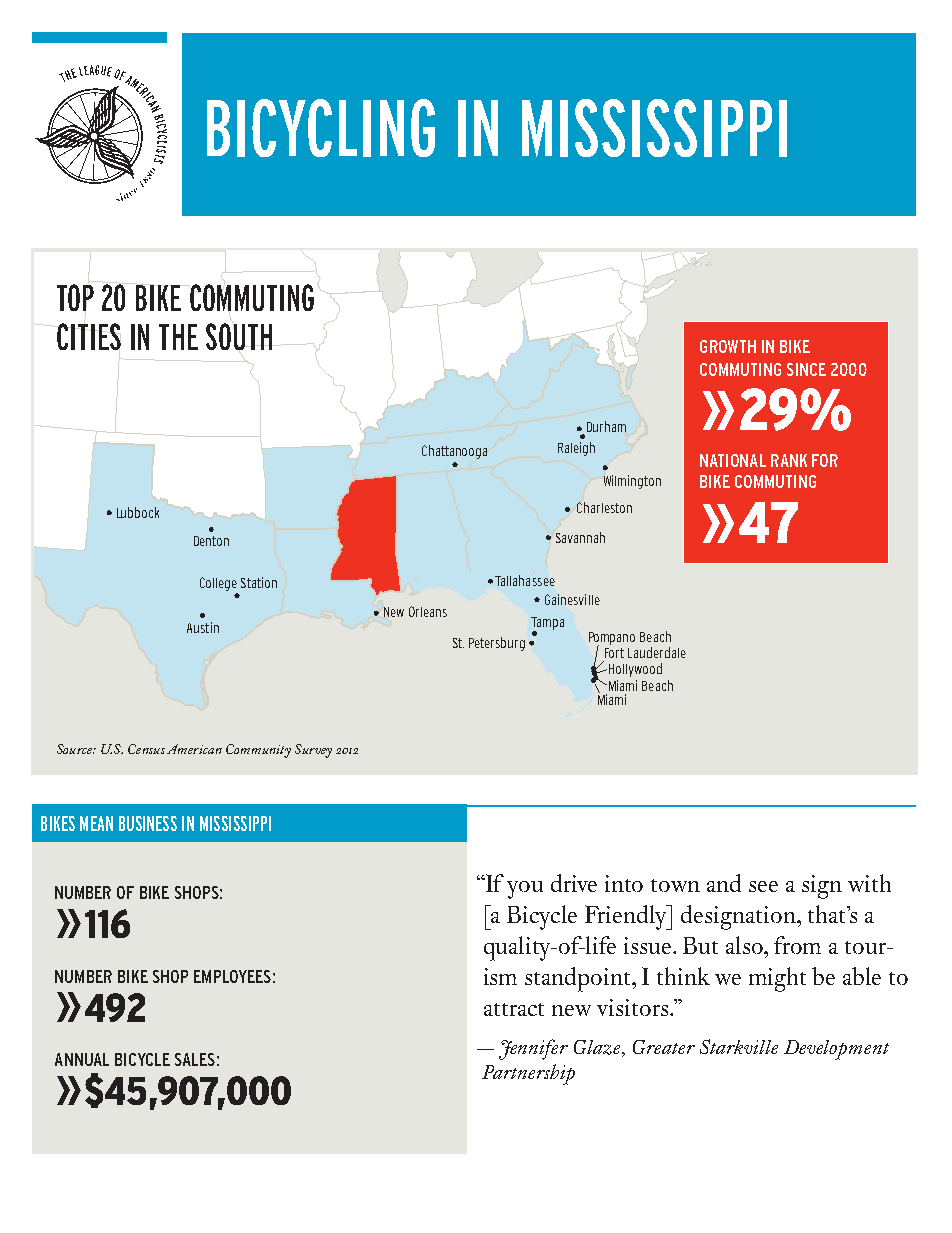 This screenshot has width=952, height=1233. Describe the element at coordinates (321, 128) in the screenshot. I see `Bicycling` at that location.
